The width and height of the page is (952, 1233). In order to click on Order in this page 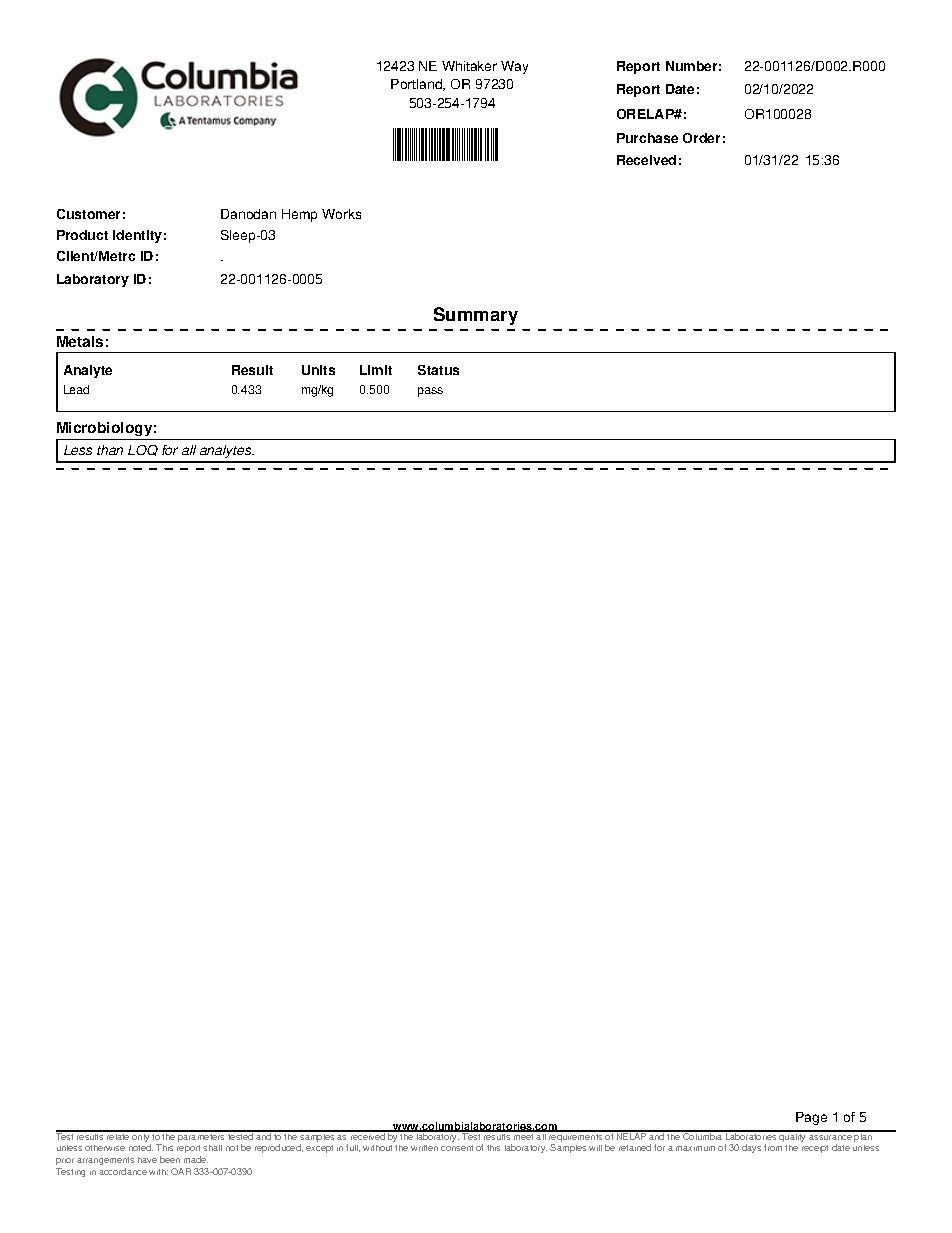, I will do `click(701, 138)`.
